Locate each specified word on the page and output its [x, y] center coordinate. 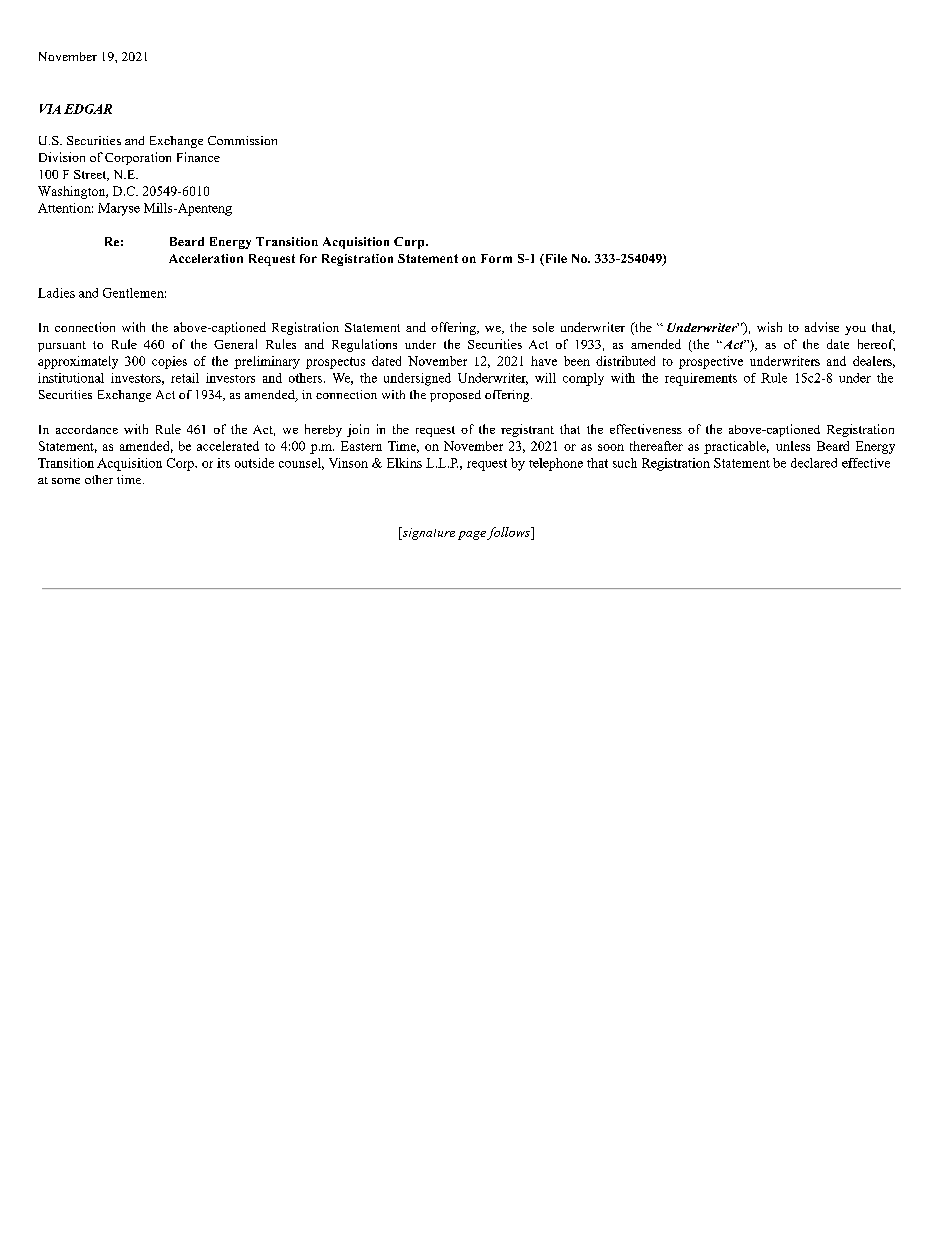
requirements [701, 379]
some [66, 481]
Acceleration [206, 258]
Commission [242, 140]
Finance [198, 157]
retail [185, 378]
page [472, 535]
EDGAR [88, 109]
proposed [455, 396]
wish [769, 327]
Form [496, 258]
